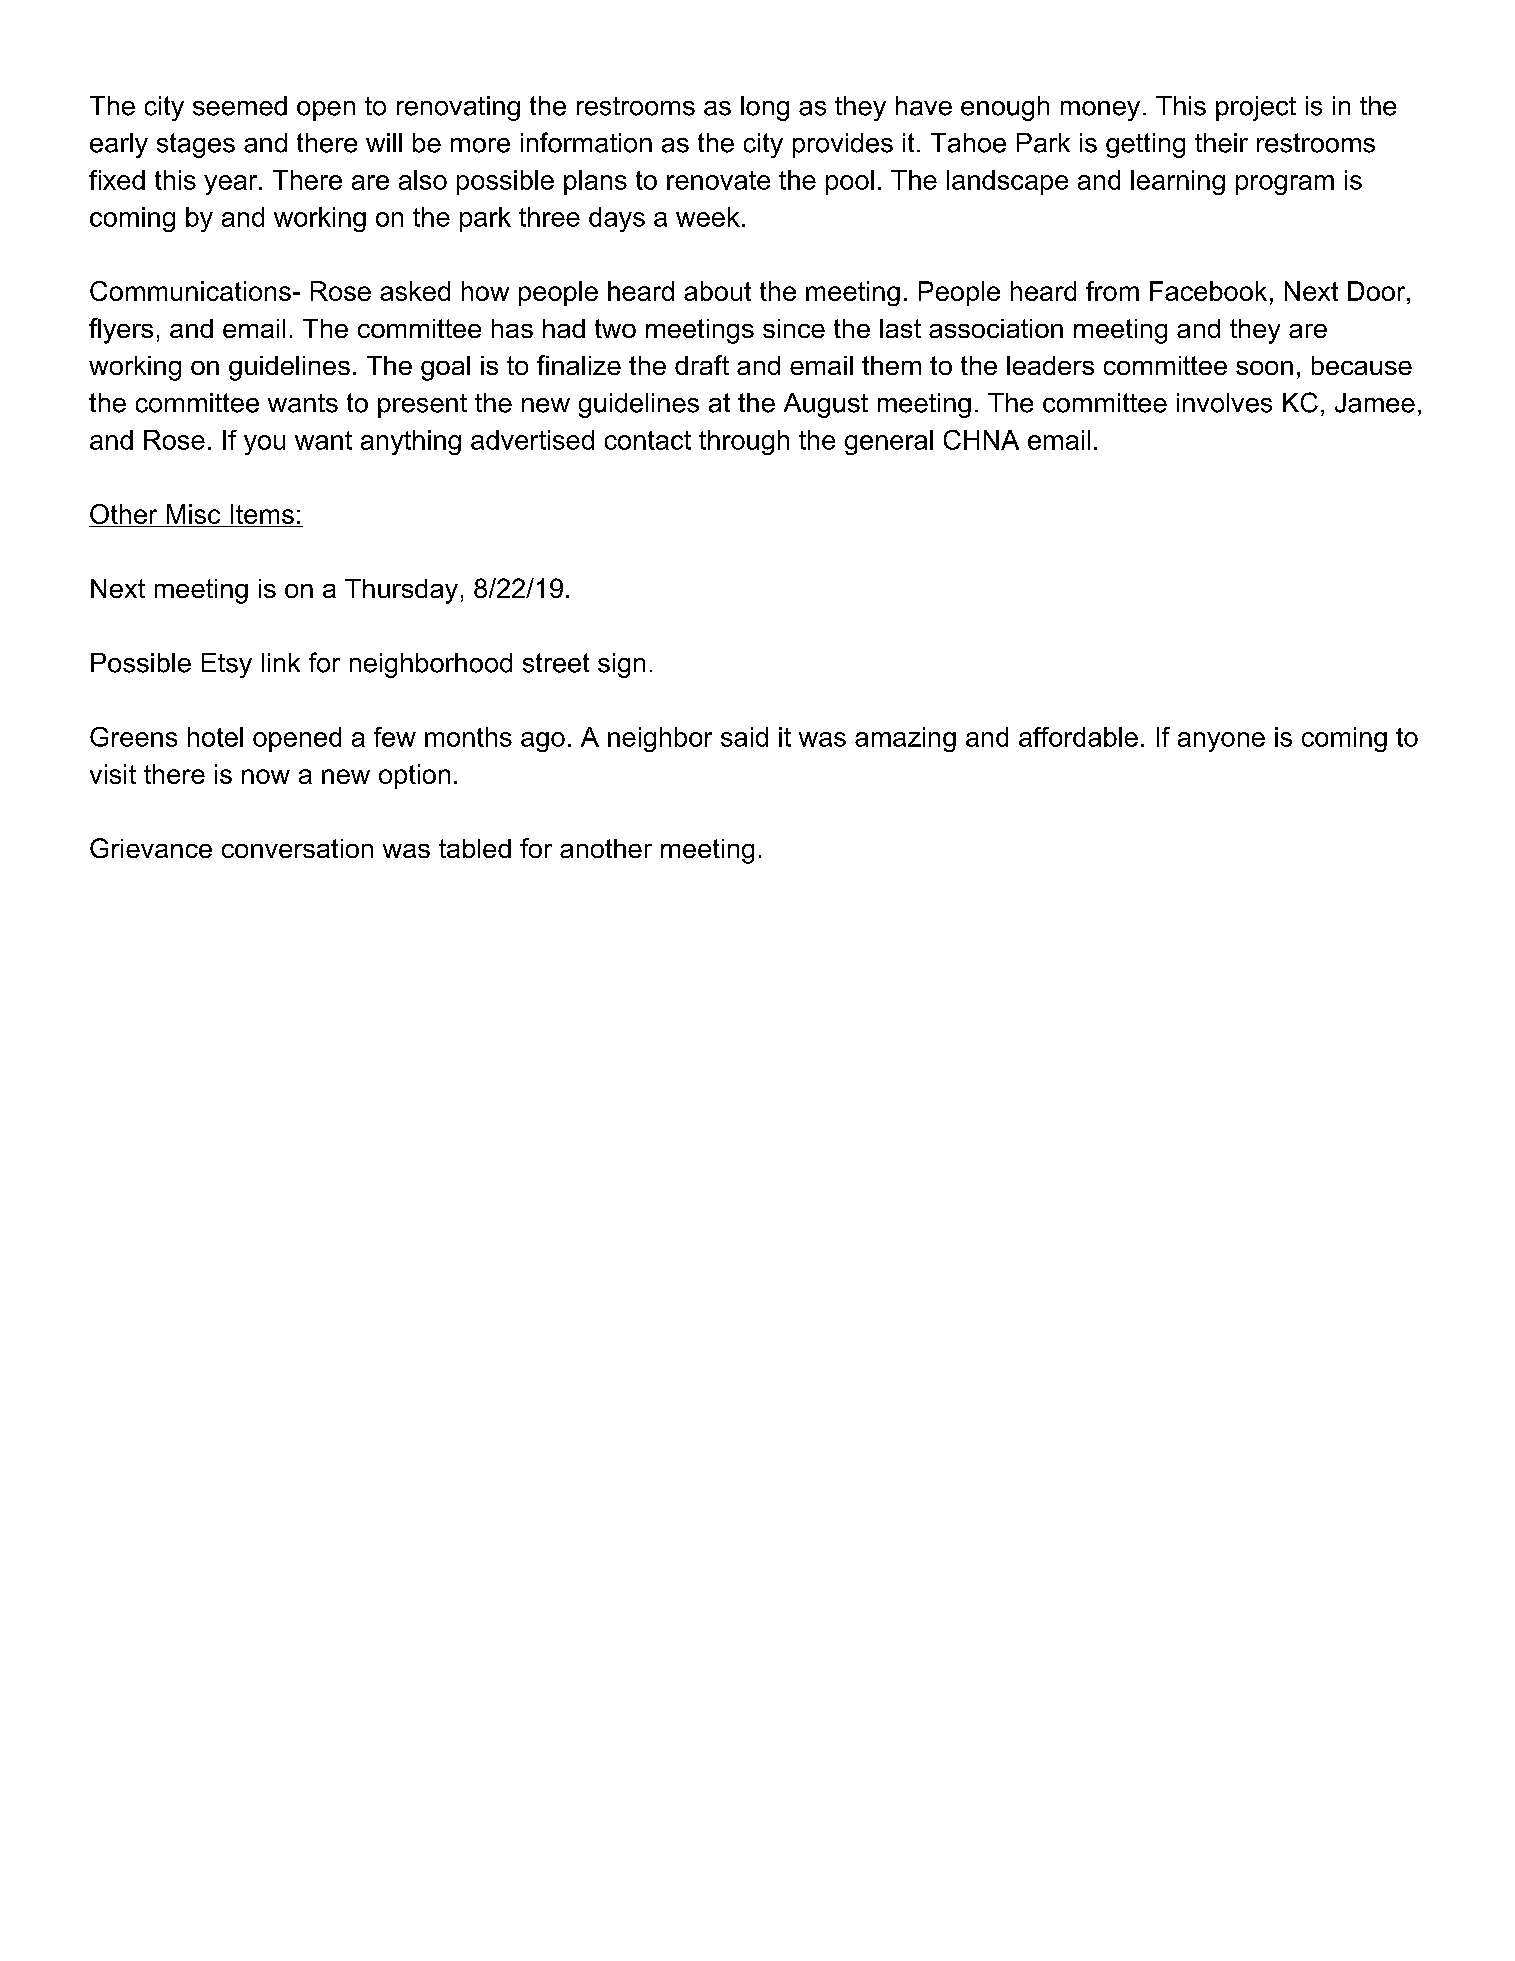 The width and height of the page is (1515, 1961). Describe the element at coordinates (1221, 143) in the page. I see `their` at that location.
